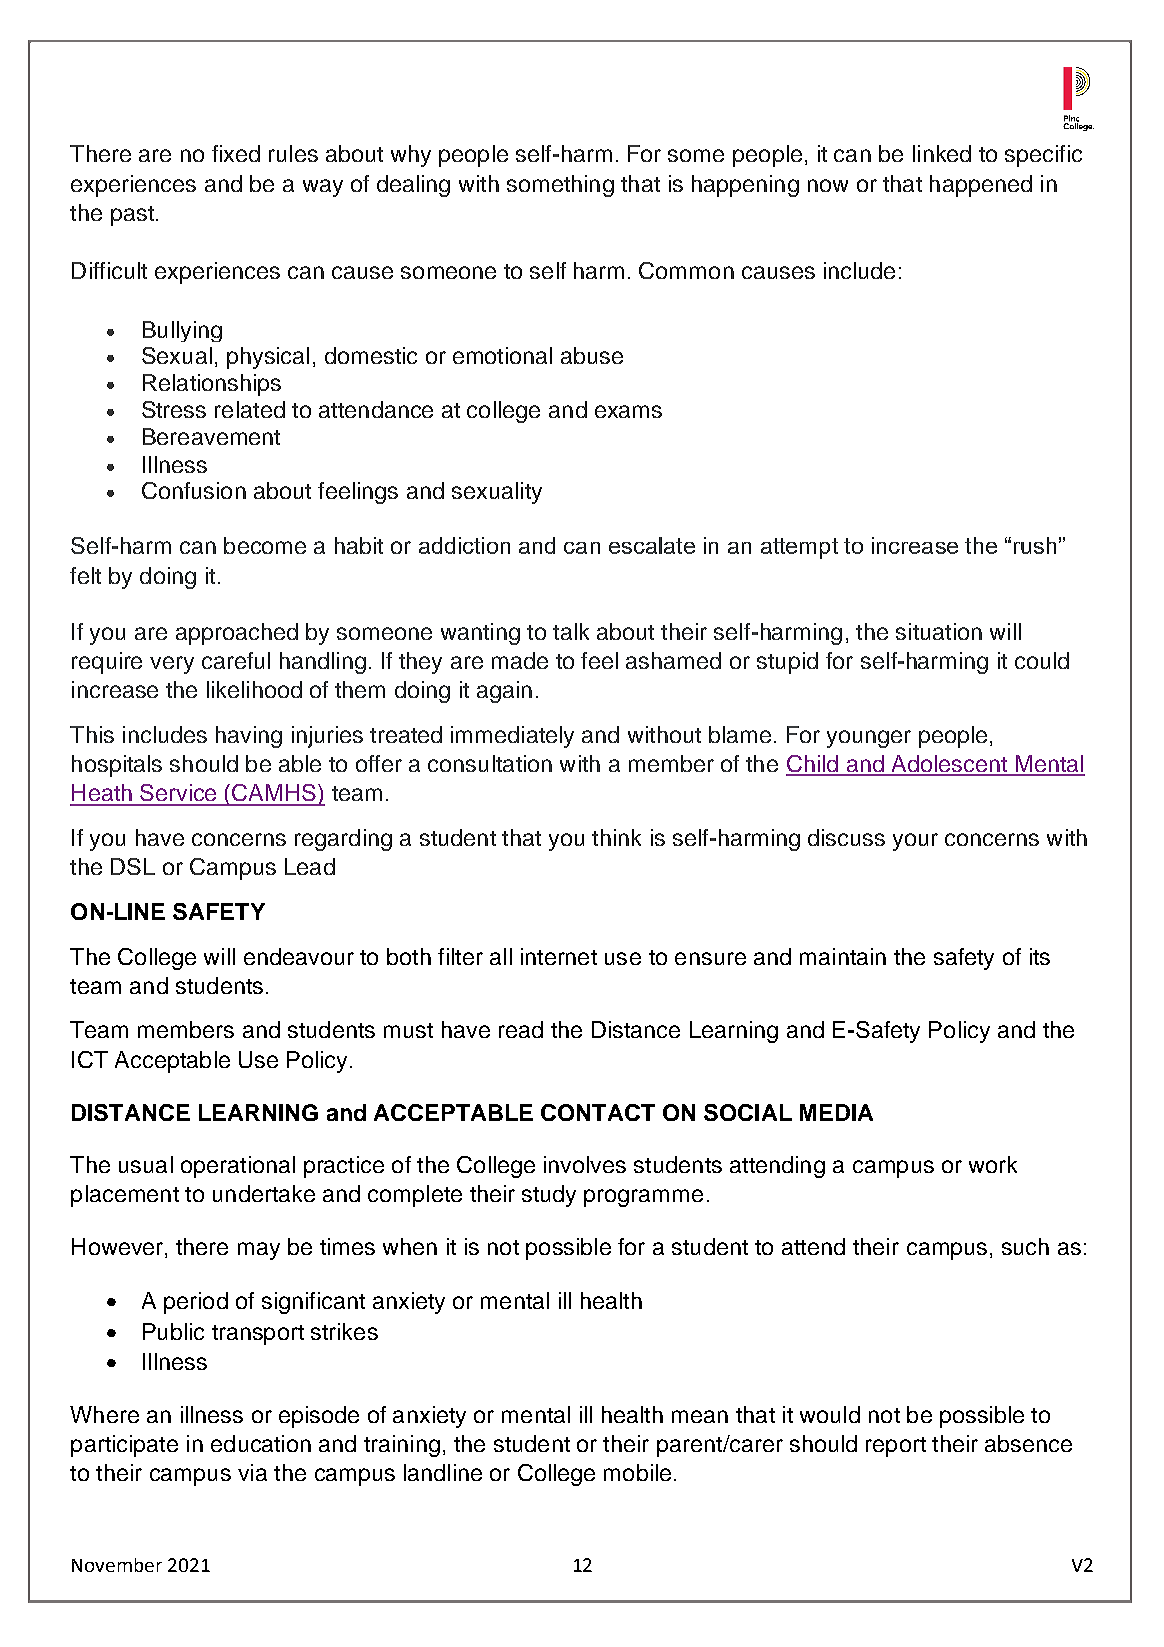  What do you see at coordinates (249, 737) in the screenshot?
I see `having` at bounding box center [249, 737].
